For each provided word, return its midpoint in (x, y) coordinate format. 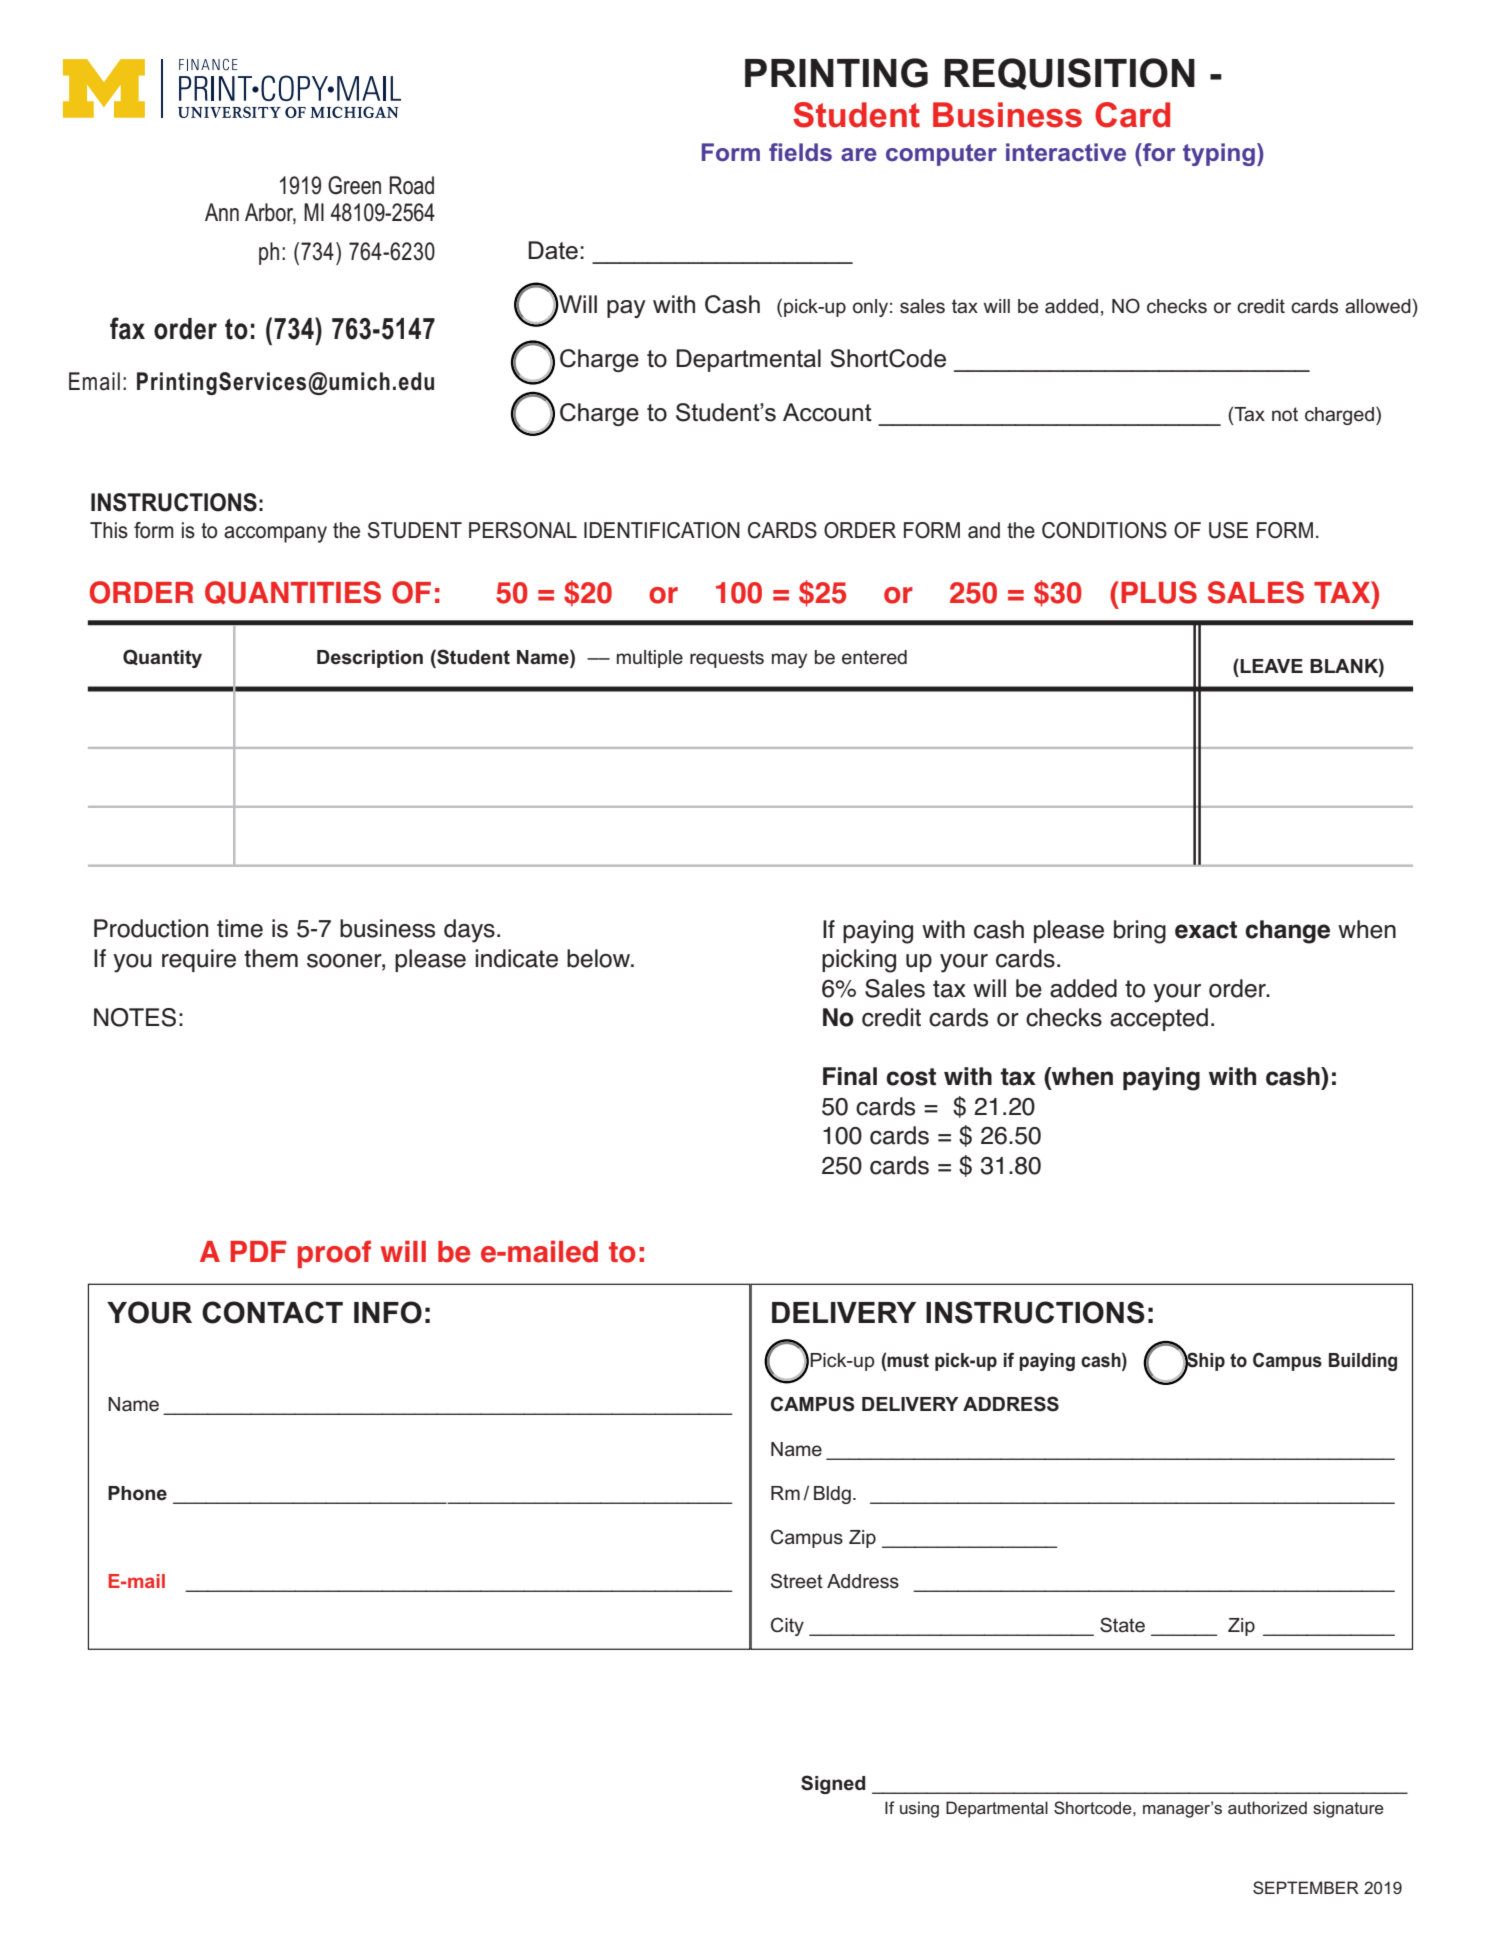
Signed (833, 1784)
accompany (275, 534)
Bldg (832, 1495)
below (600, 958)
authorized (1267, 1807)
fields (800, 152)
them (271, 958)
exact (1206, 930)
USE (1228, 530)
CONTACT (272, 1312)
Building (1363, 1362)
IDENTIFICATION (662, 530)
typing (1220, 154)
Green (354, 185)
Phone (137, 1493)
